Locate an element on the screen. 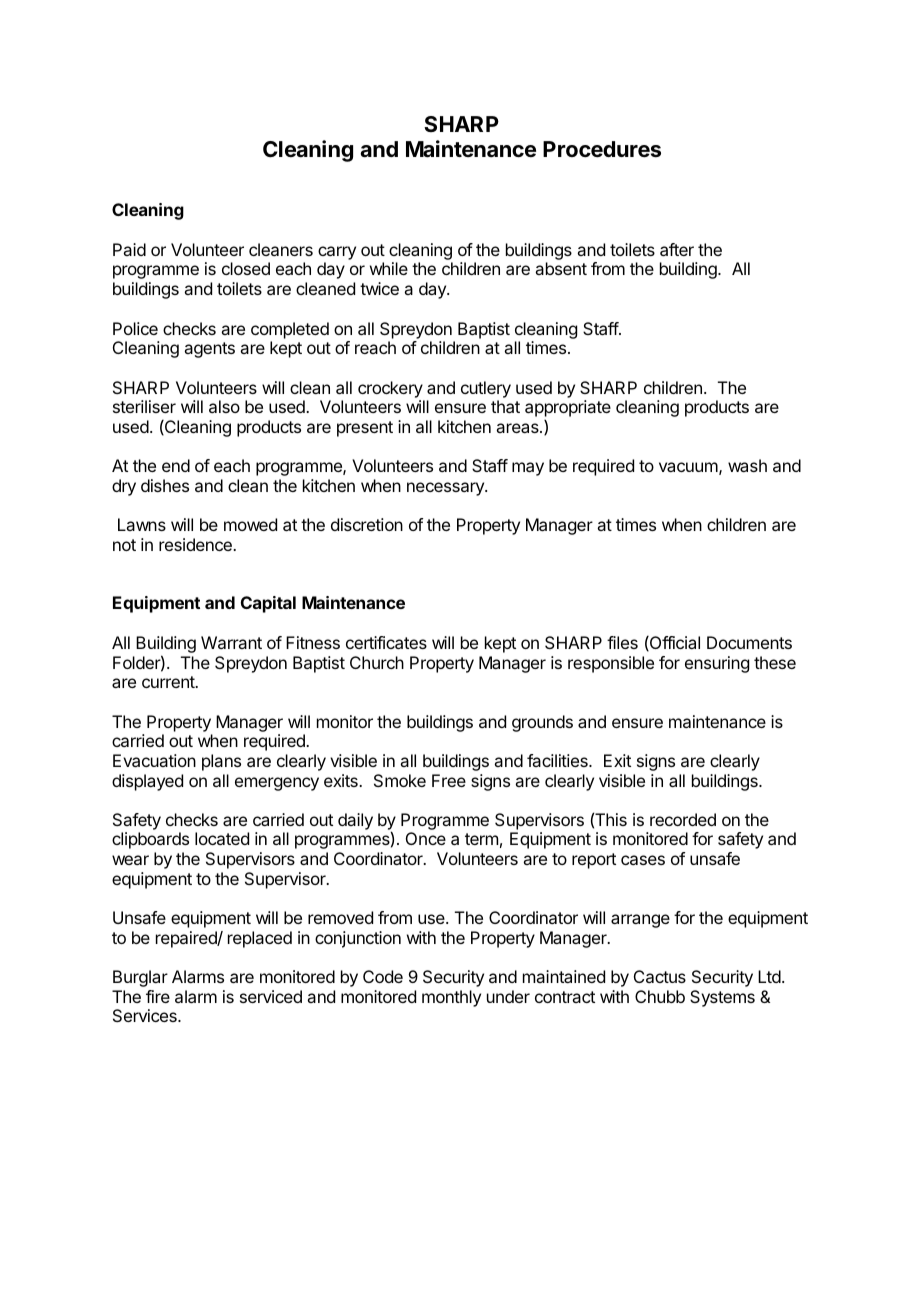 Image resolution: width=924 pixels, height=1308 pixels. grounds is located at coordinates (542, 723).
